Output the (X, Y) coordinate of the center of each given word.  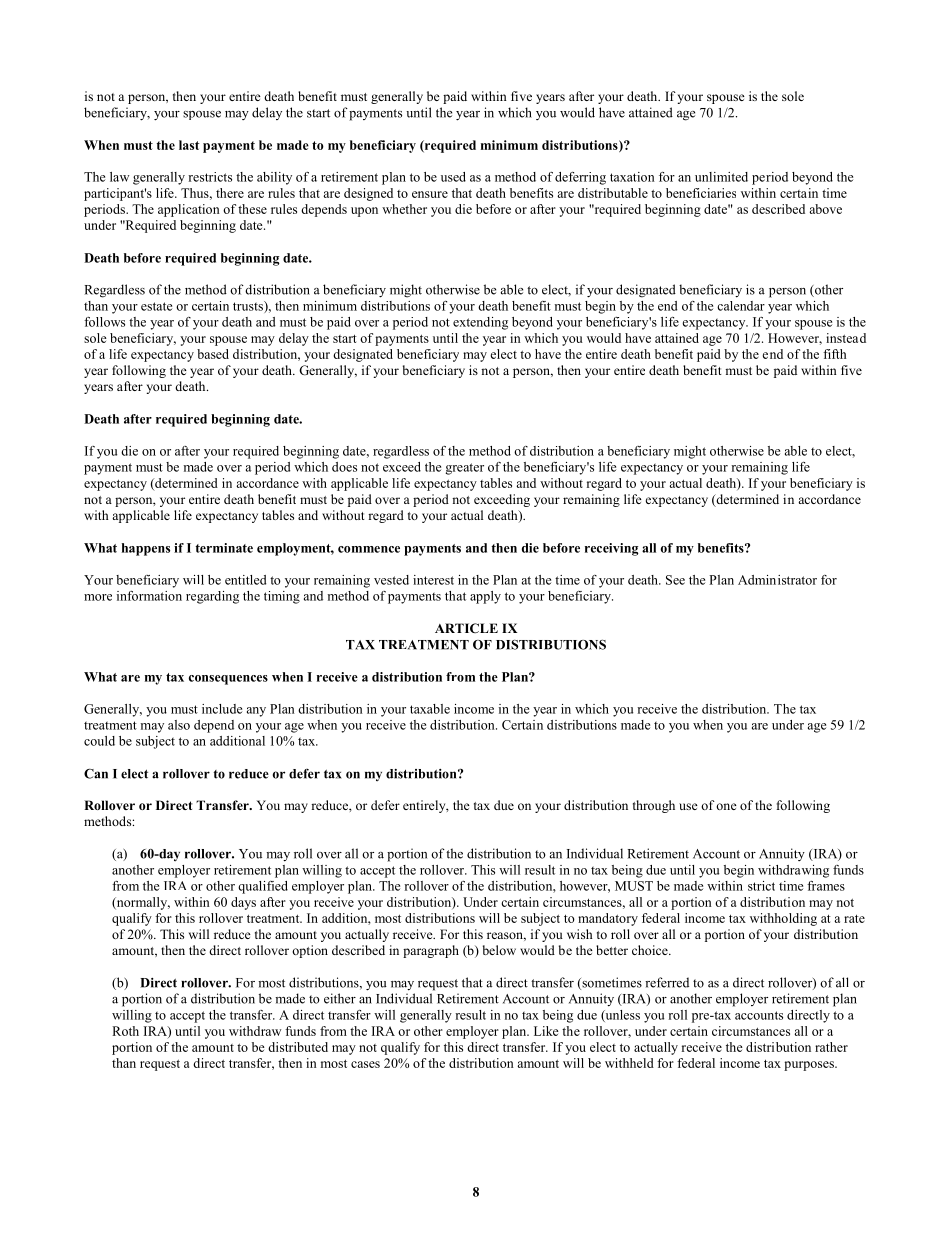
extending (480, 323)
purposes (810, 1066)
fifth (834, 354)
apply (485, 597)
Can (96, 773)
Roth (125, 1031)
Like (546, 1031)
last (189, 145)
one (726, 806)
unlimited (721, 177)
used (453, 177)
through (654, 806)
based (213, 354)
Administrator (777, 580)
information (149, 596)
